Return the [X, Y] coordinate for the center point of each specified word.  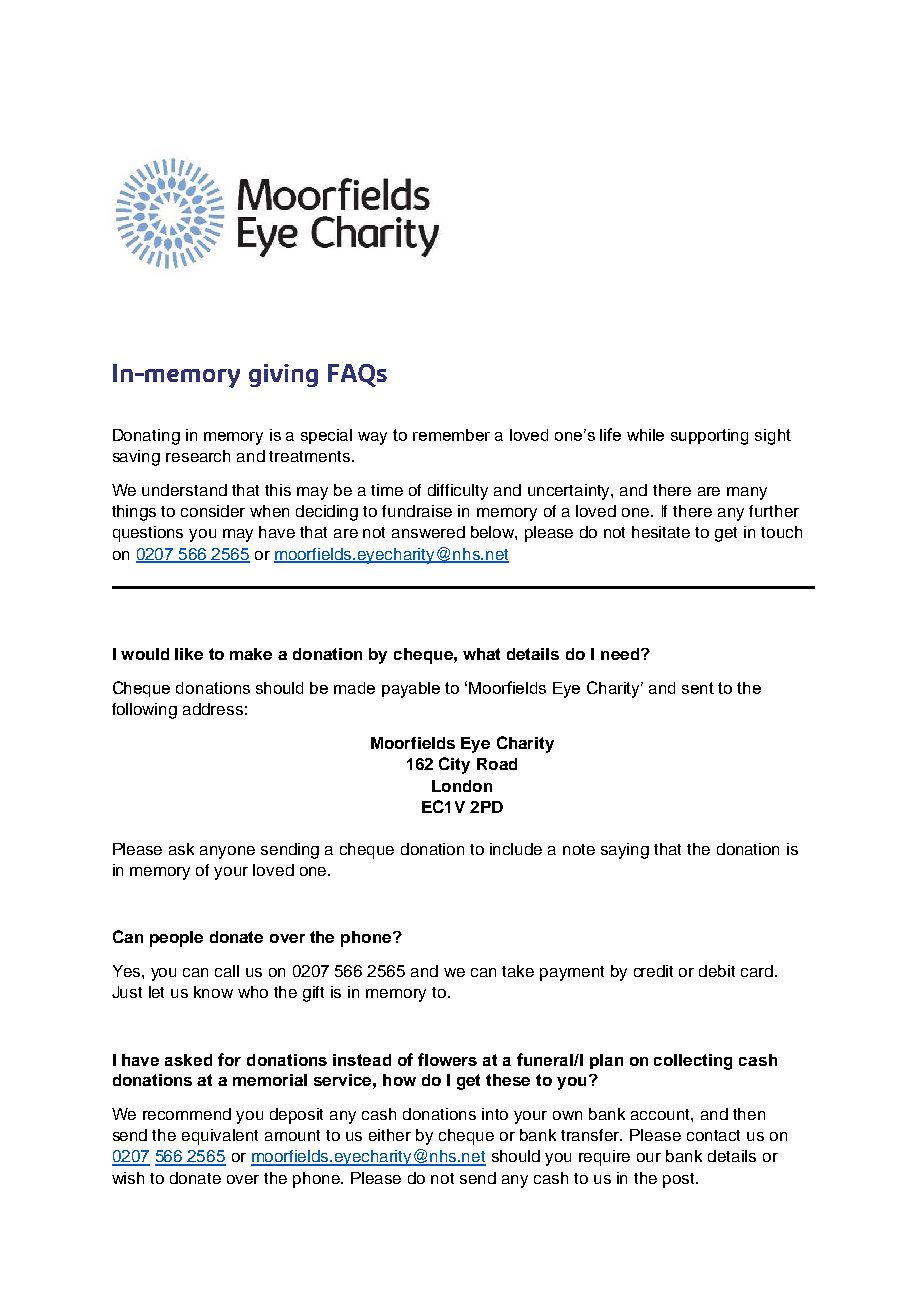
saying [625, 851]
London [462, 786]
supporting [709, 437]
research [198, 456]
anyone [227, 852]
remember [451, 435]
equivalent [220, 1137]
